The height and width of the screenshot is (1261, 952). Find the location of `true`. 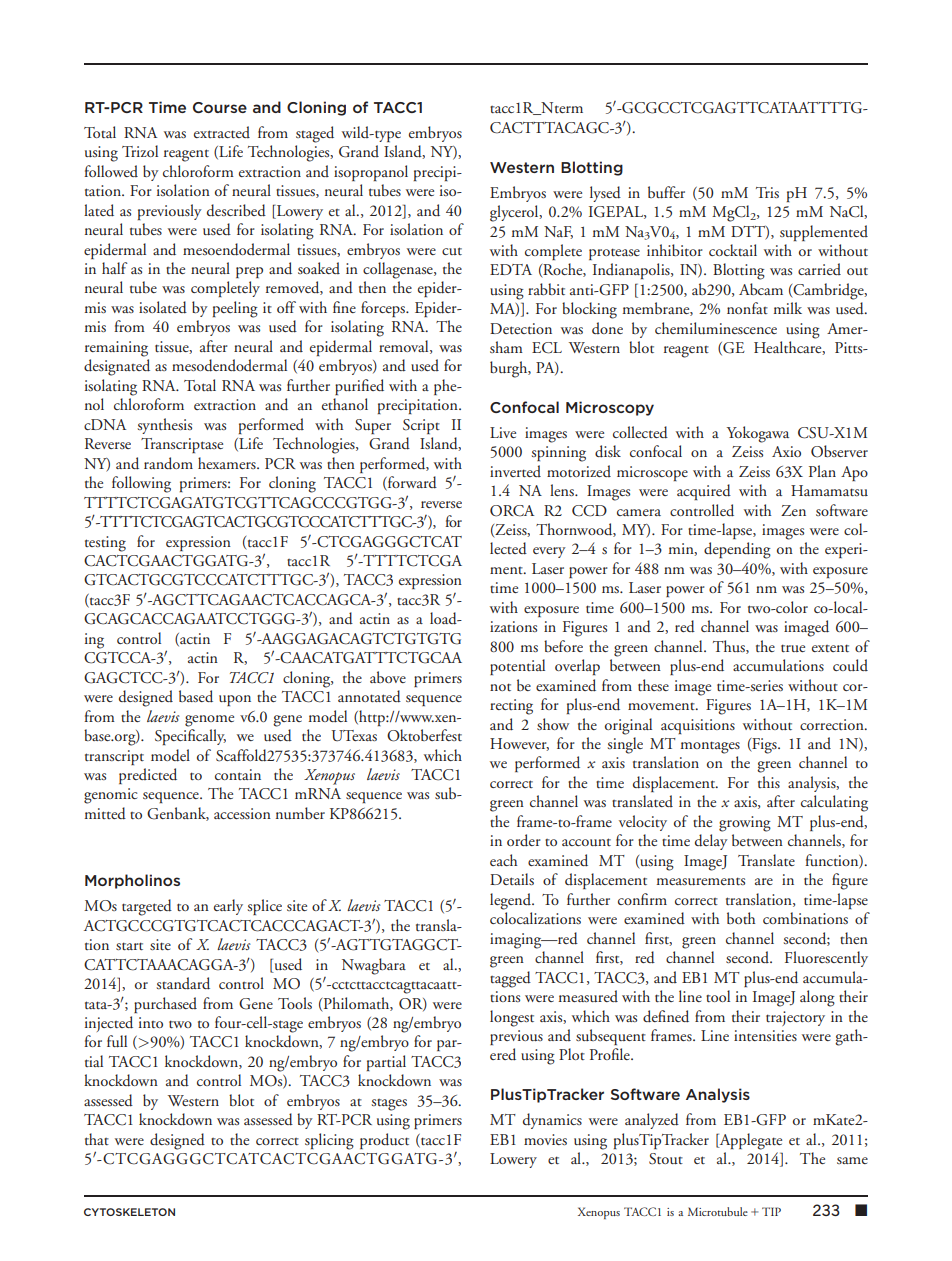

true is located at coordinates (793, 648).
